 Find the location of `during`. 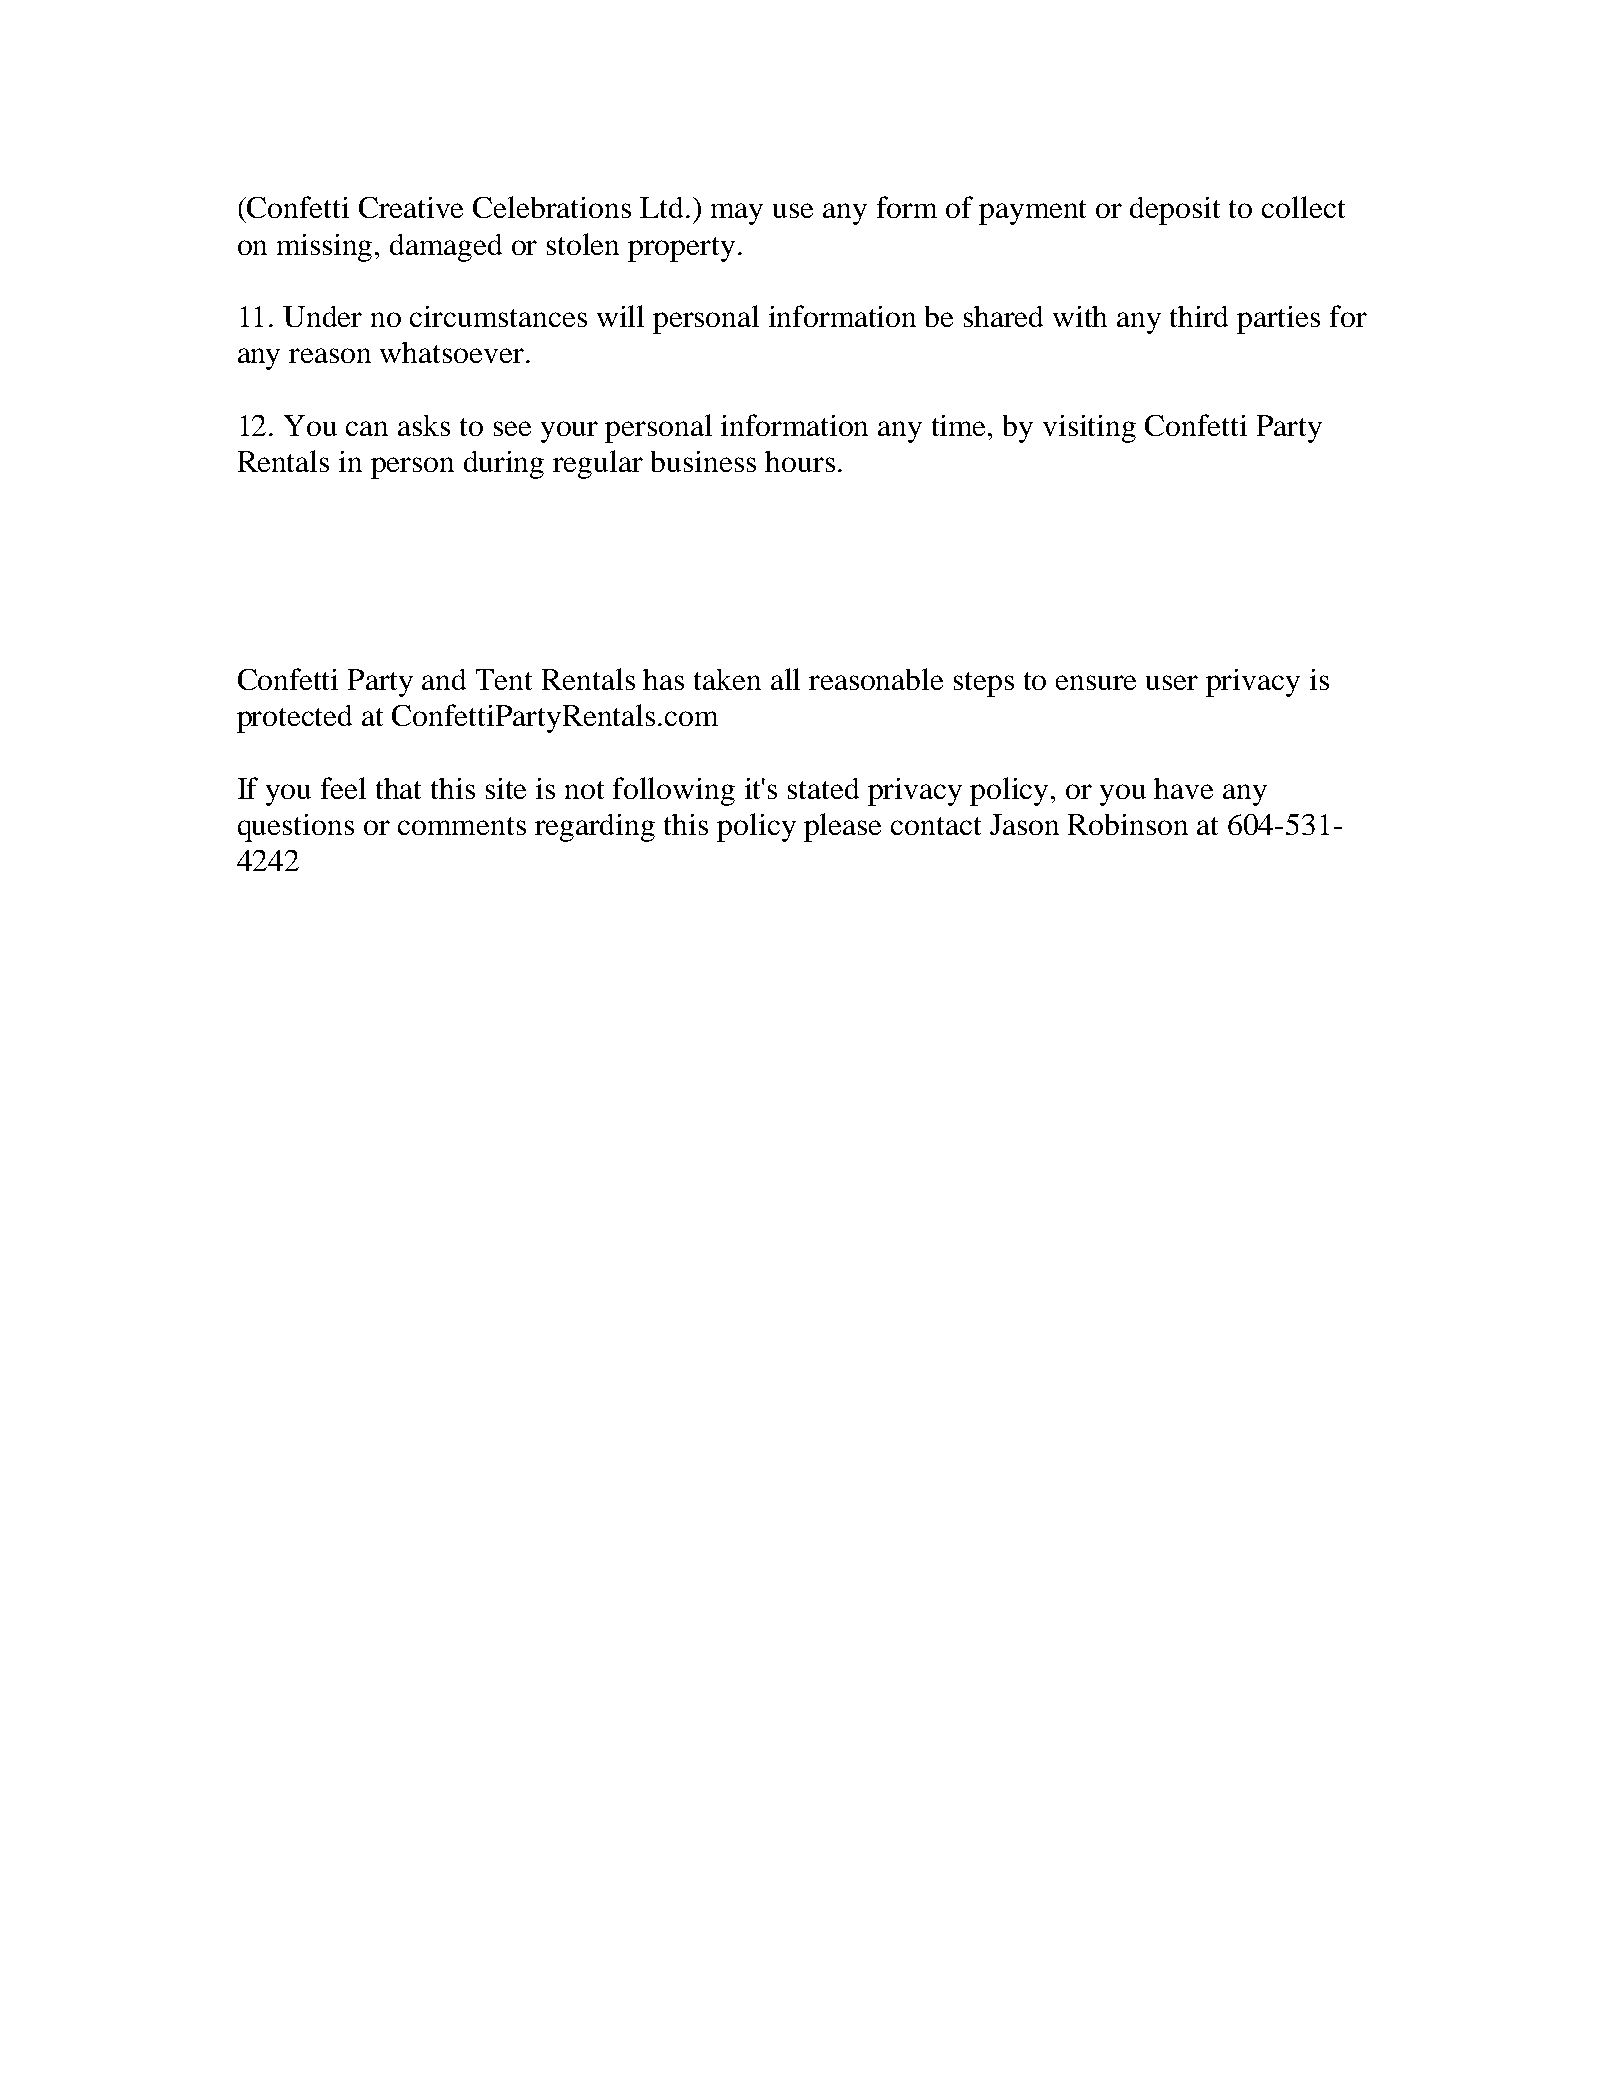

during is located at coordinates (504, 465).
